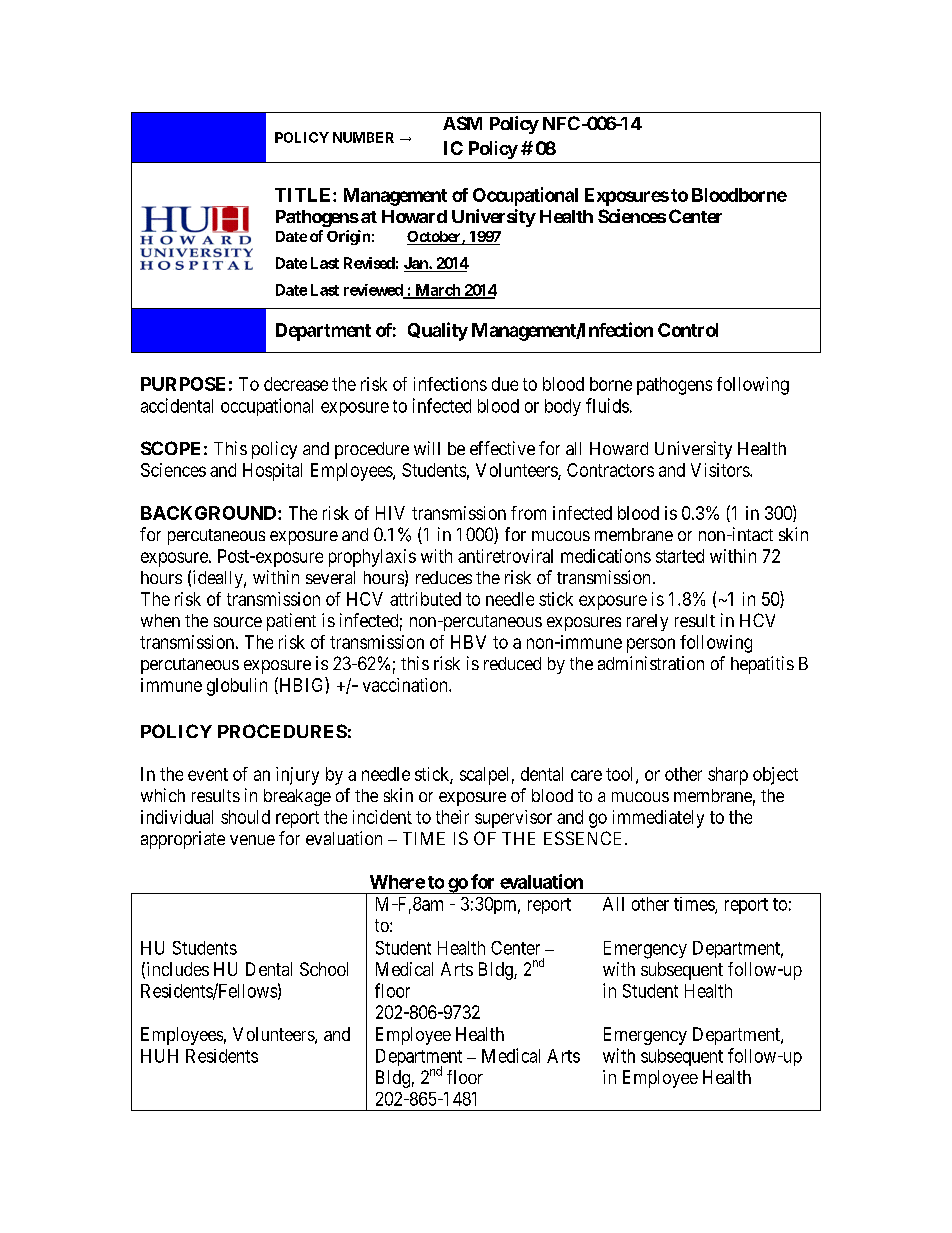 This image has width=952, height=1233. Describe the element at coordinates (444, 577) in the image. I see `reduces` at that location.
